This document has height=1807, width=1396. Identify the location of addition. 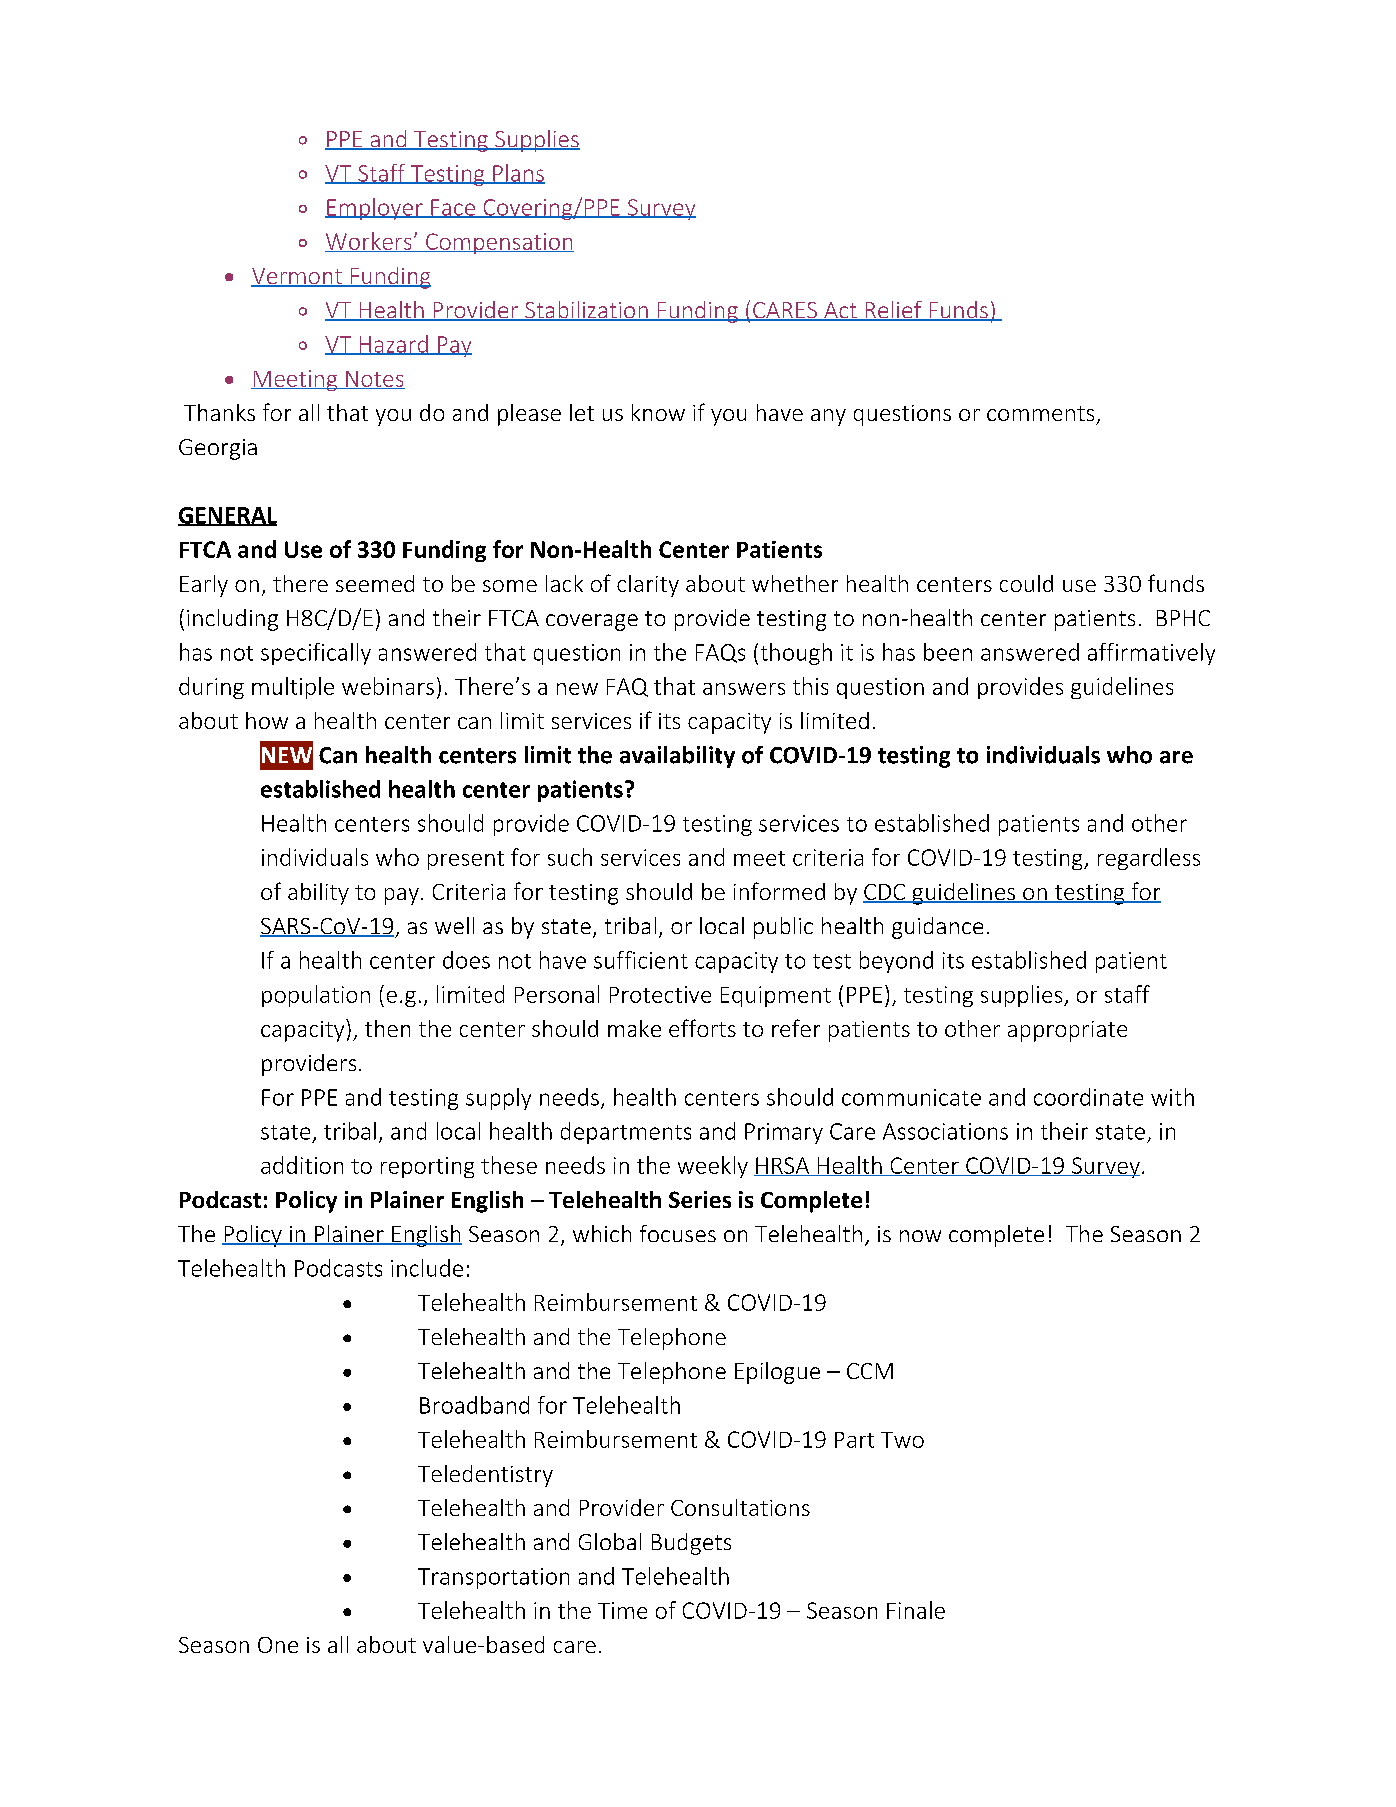
(302, 1165).
